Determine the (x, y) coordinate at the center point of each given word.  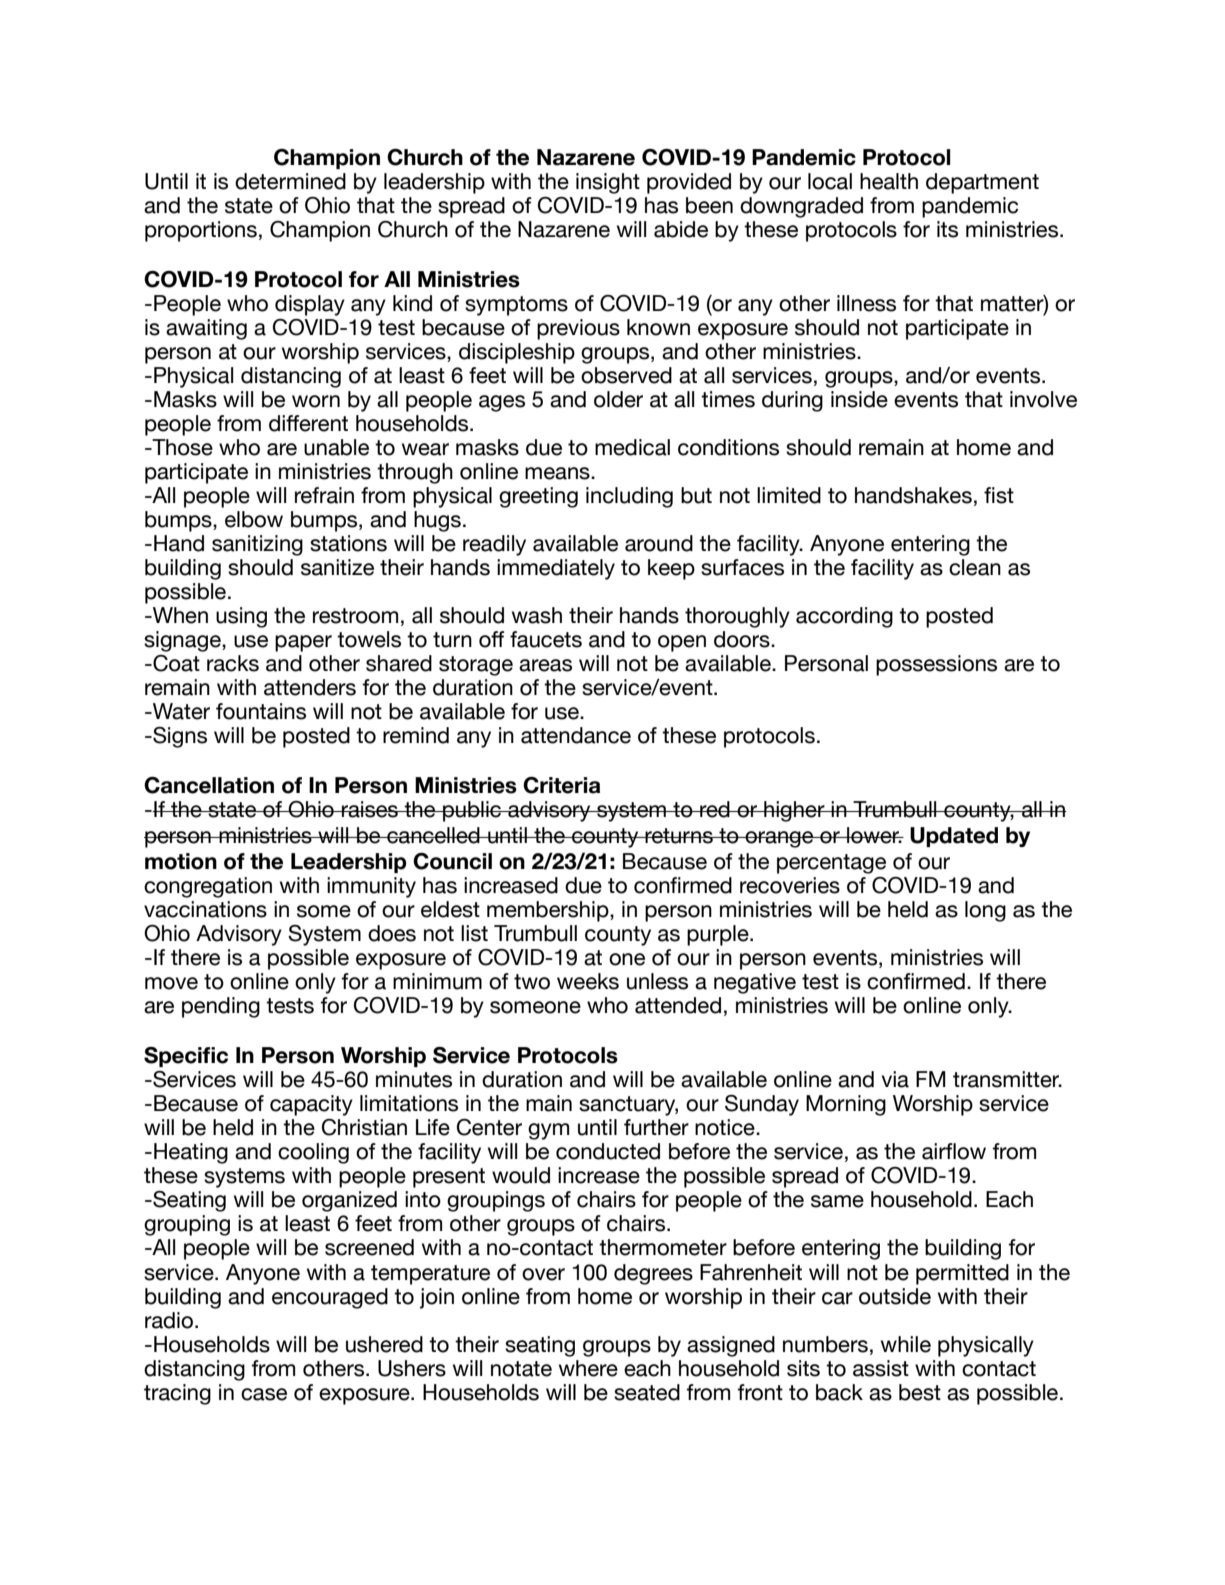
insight (608, 183)
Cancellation (209, 785)
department (982, 183)
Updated (954, 837)
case (264, 1394)
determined (290, 181)
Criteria (561, 785)
